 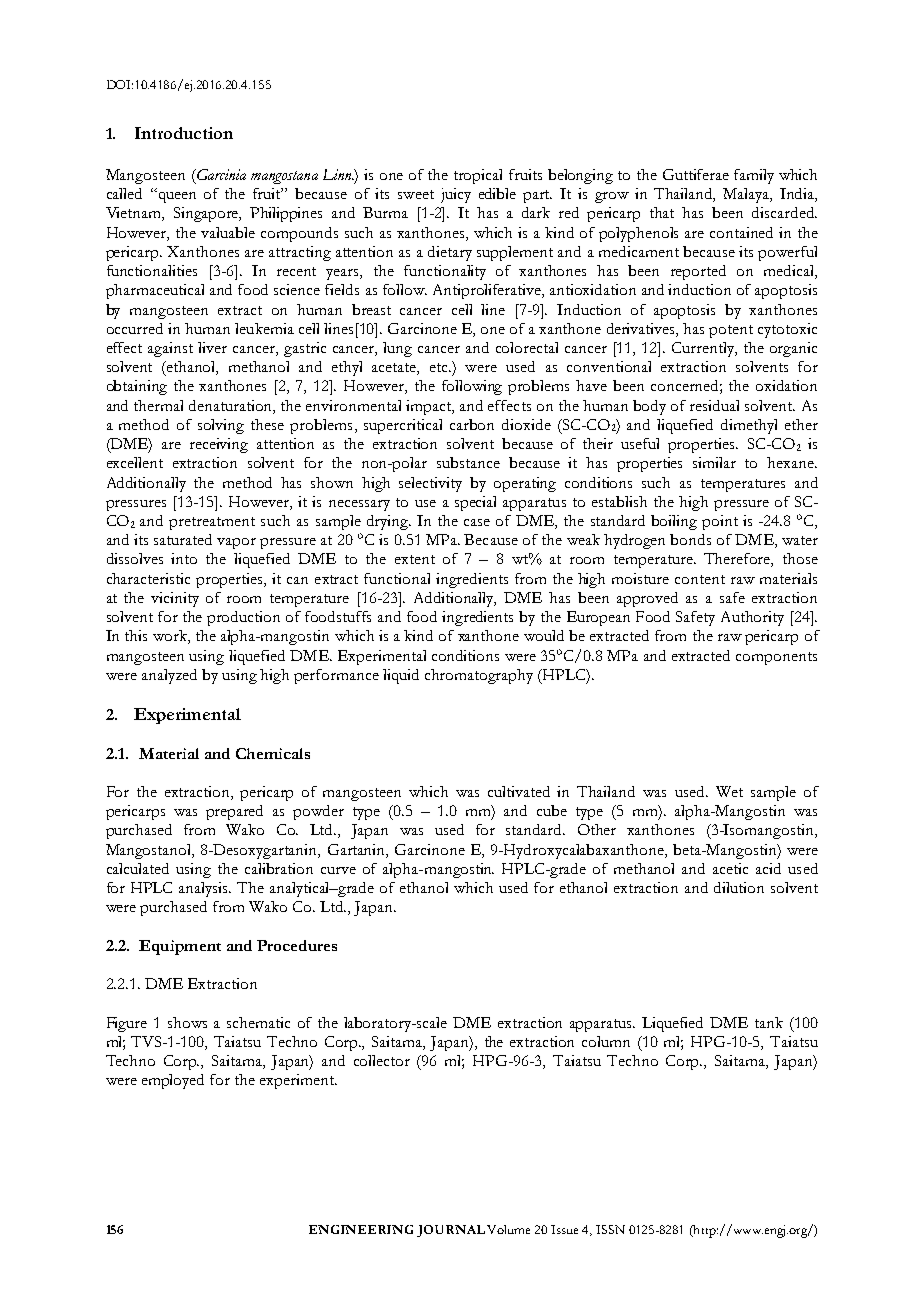 What do you see at coordinates (769, 1022) in the document?
I see `tank` at bounding box center [769, 1022].
